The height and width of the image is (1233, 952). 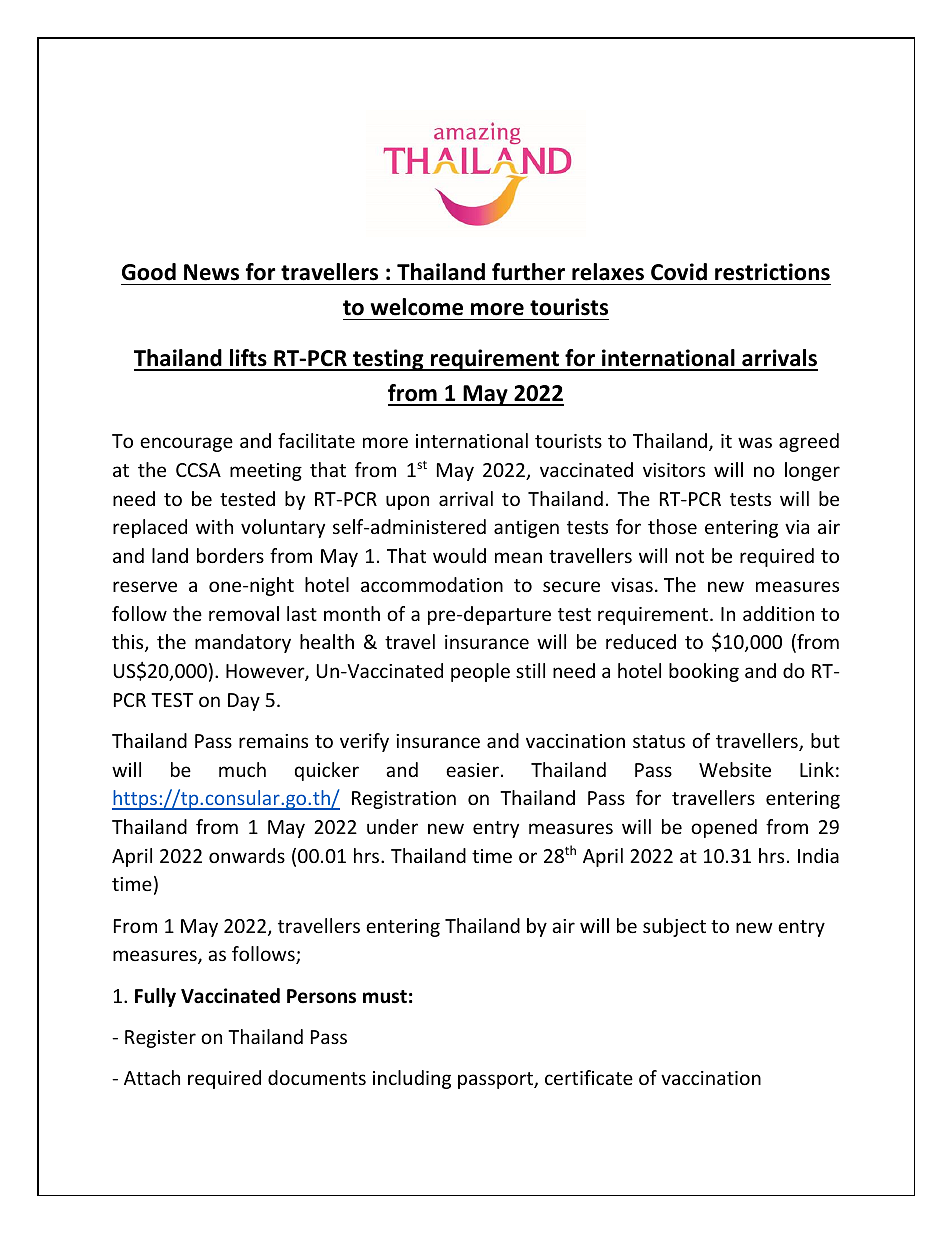 I want to click on opened, so click(x=724, y=828).
